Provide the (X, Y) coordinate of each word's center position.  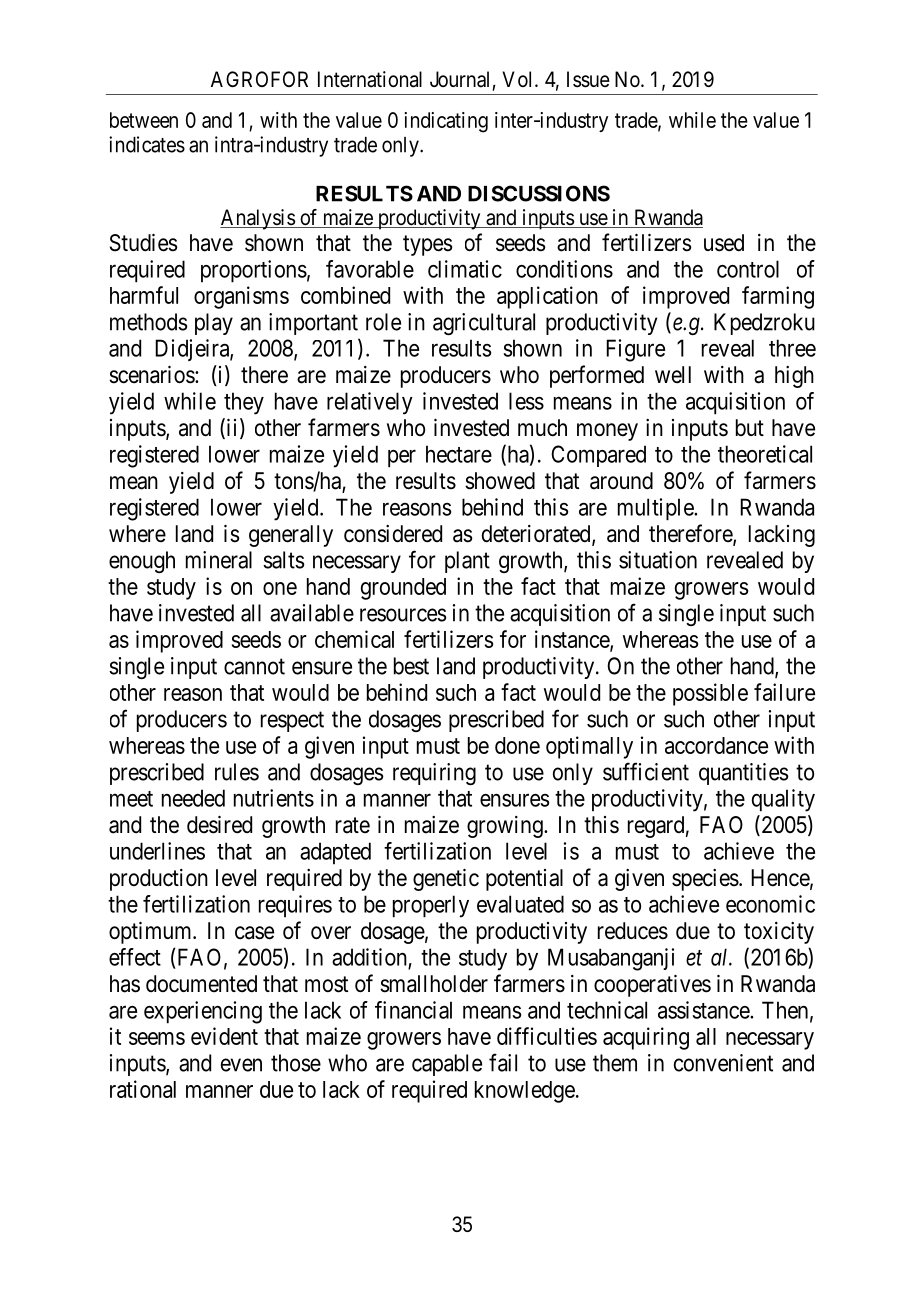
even (241, 1065)
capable (447, 1065)
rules (237, 772)
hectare (459, 454)
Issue (588, 79)
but (750, 427)
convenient (723, 1063)
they (244, 403)
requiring (434, 774)
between (144, 120)
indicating (446, 122)
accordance (716, 745)
